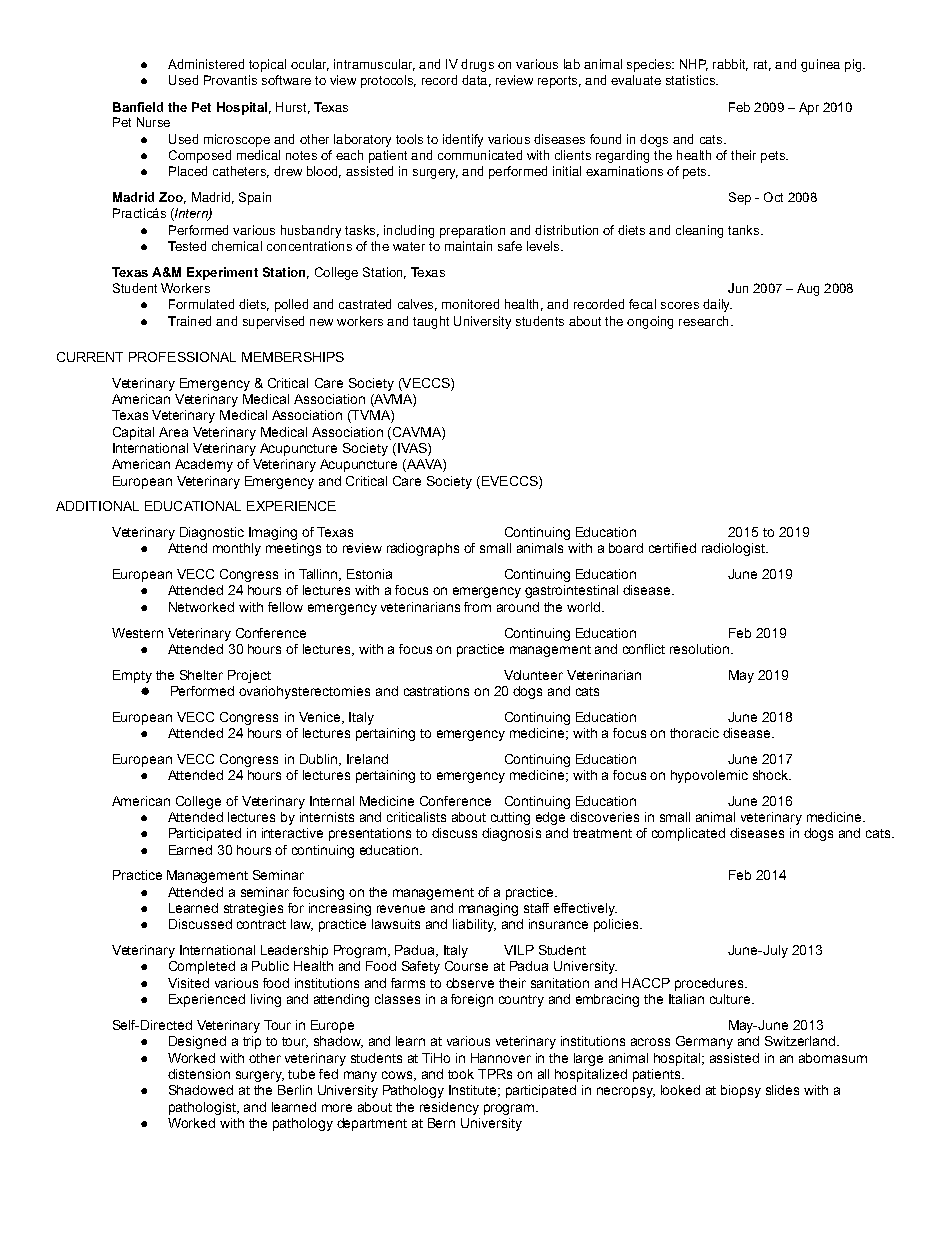 The width and height of the image is (952, 1233). What do you see at coordinates (734, 549) in the image?
I see `radiologist` at bounding box center [734, 549].
